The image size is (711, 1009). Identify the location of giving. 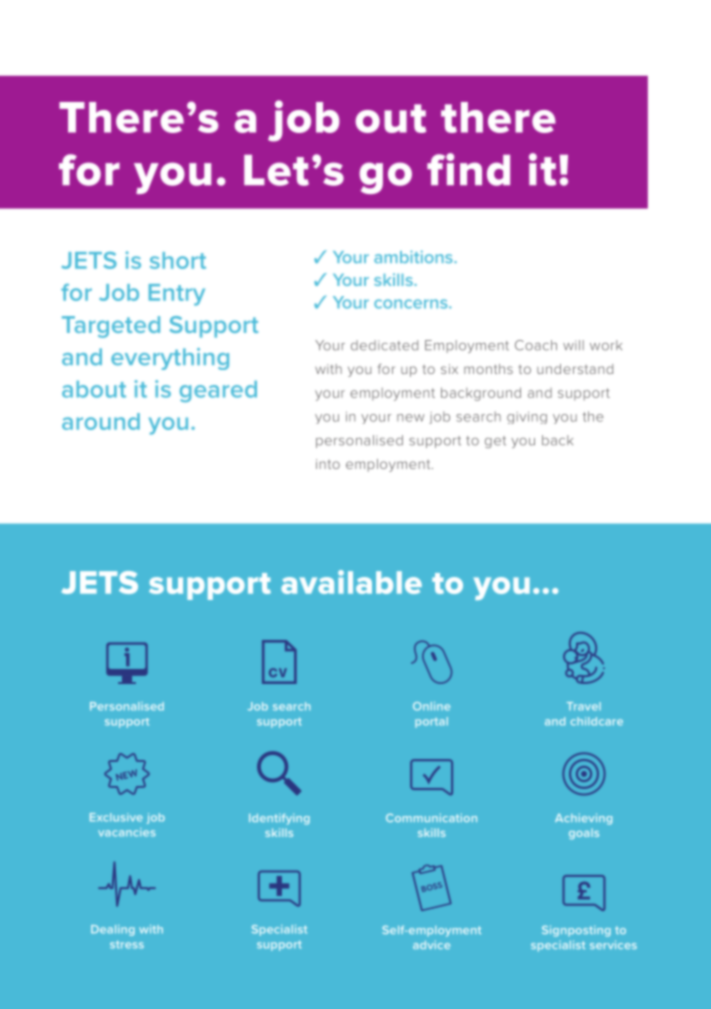
(527, 418).
